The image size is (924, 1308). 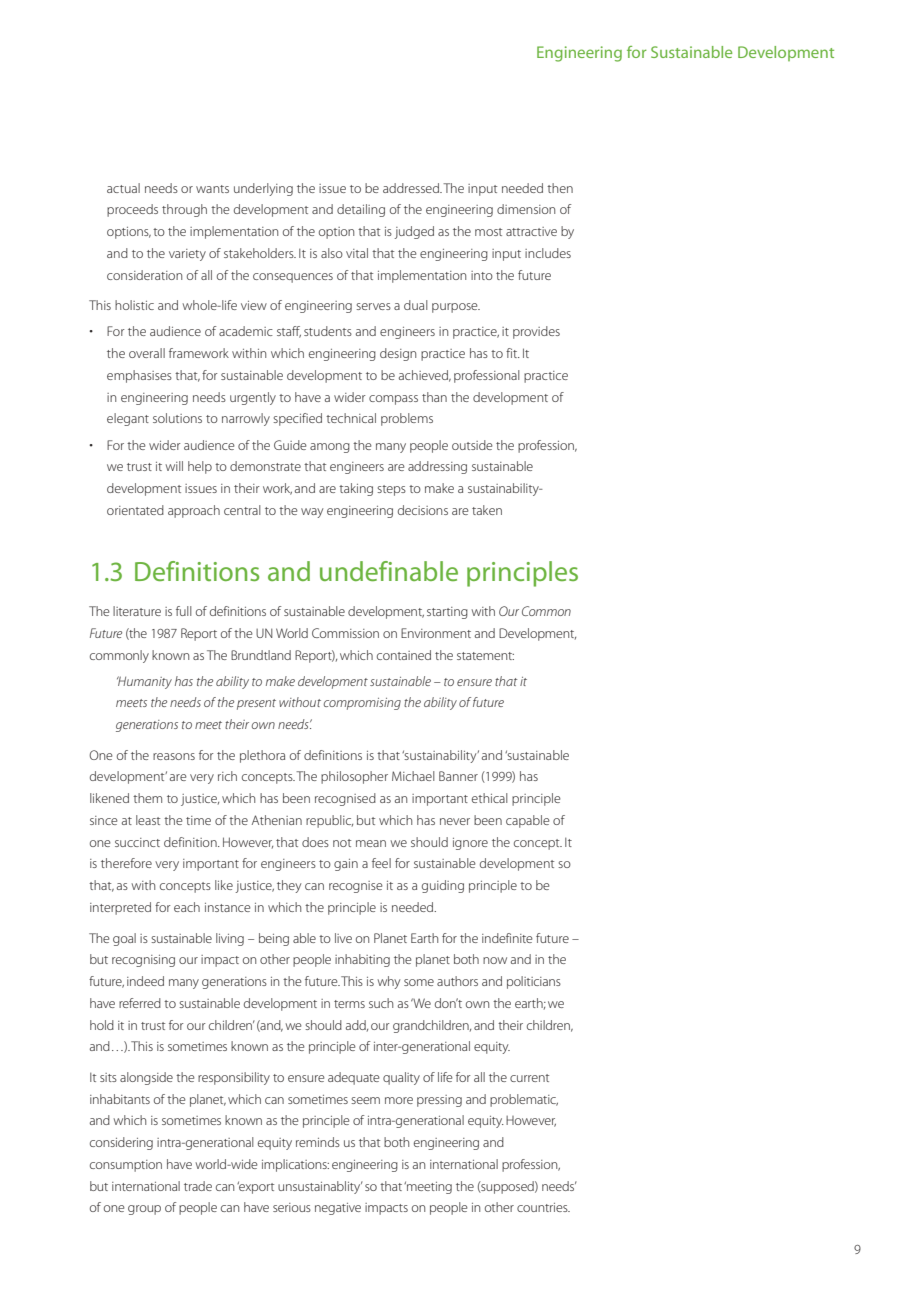 I want to click on taken, so click(x=487, y=510).
